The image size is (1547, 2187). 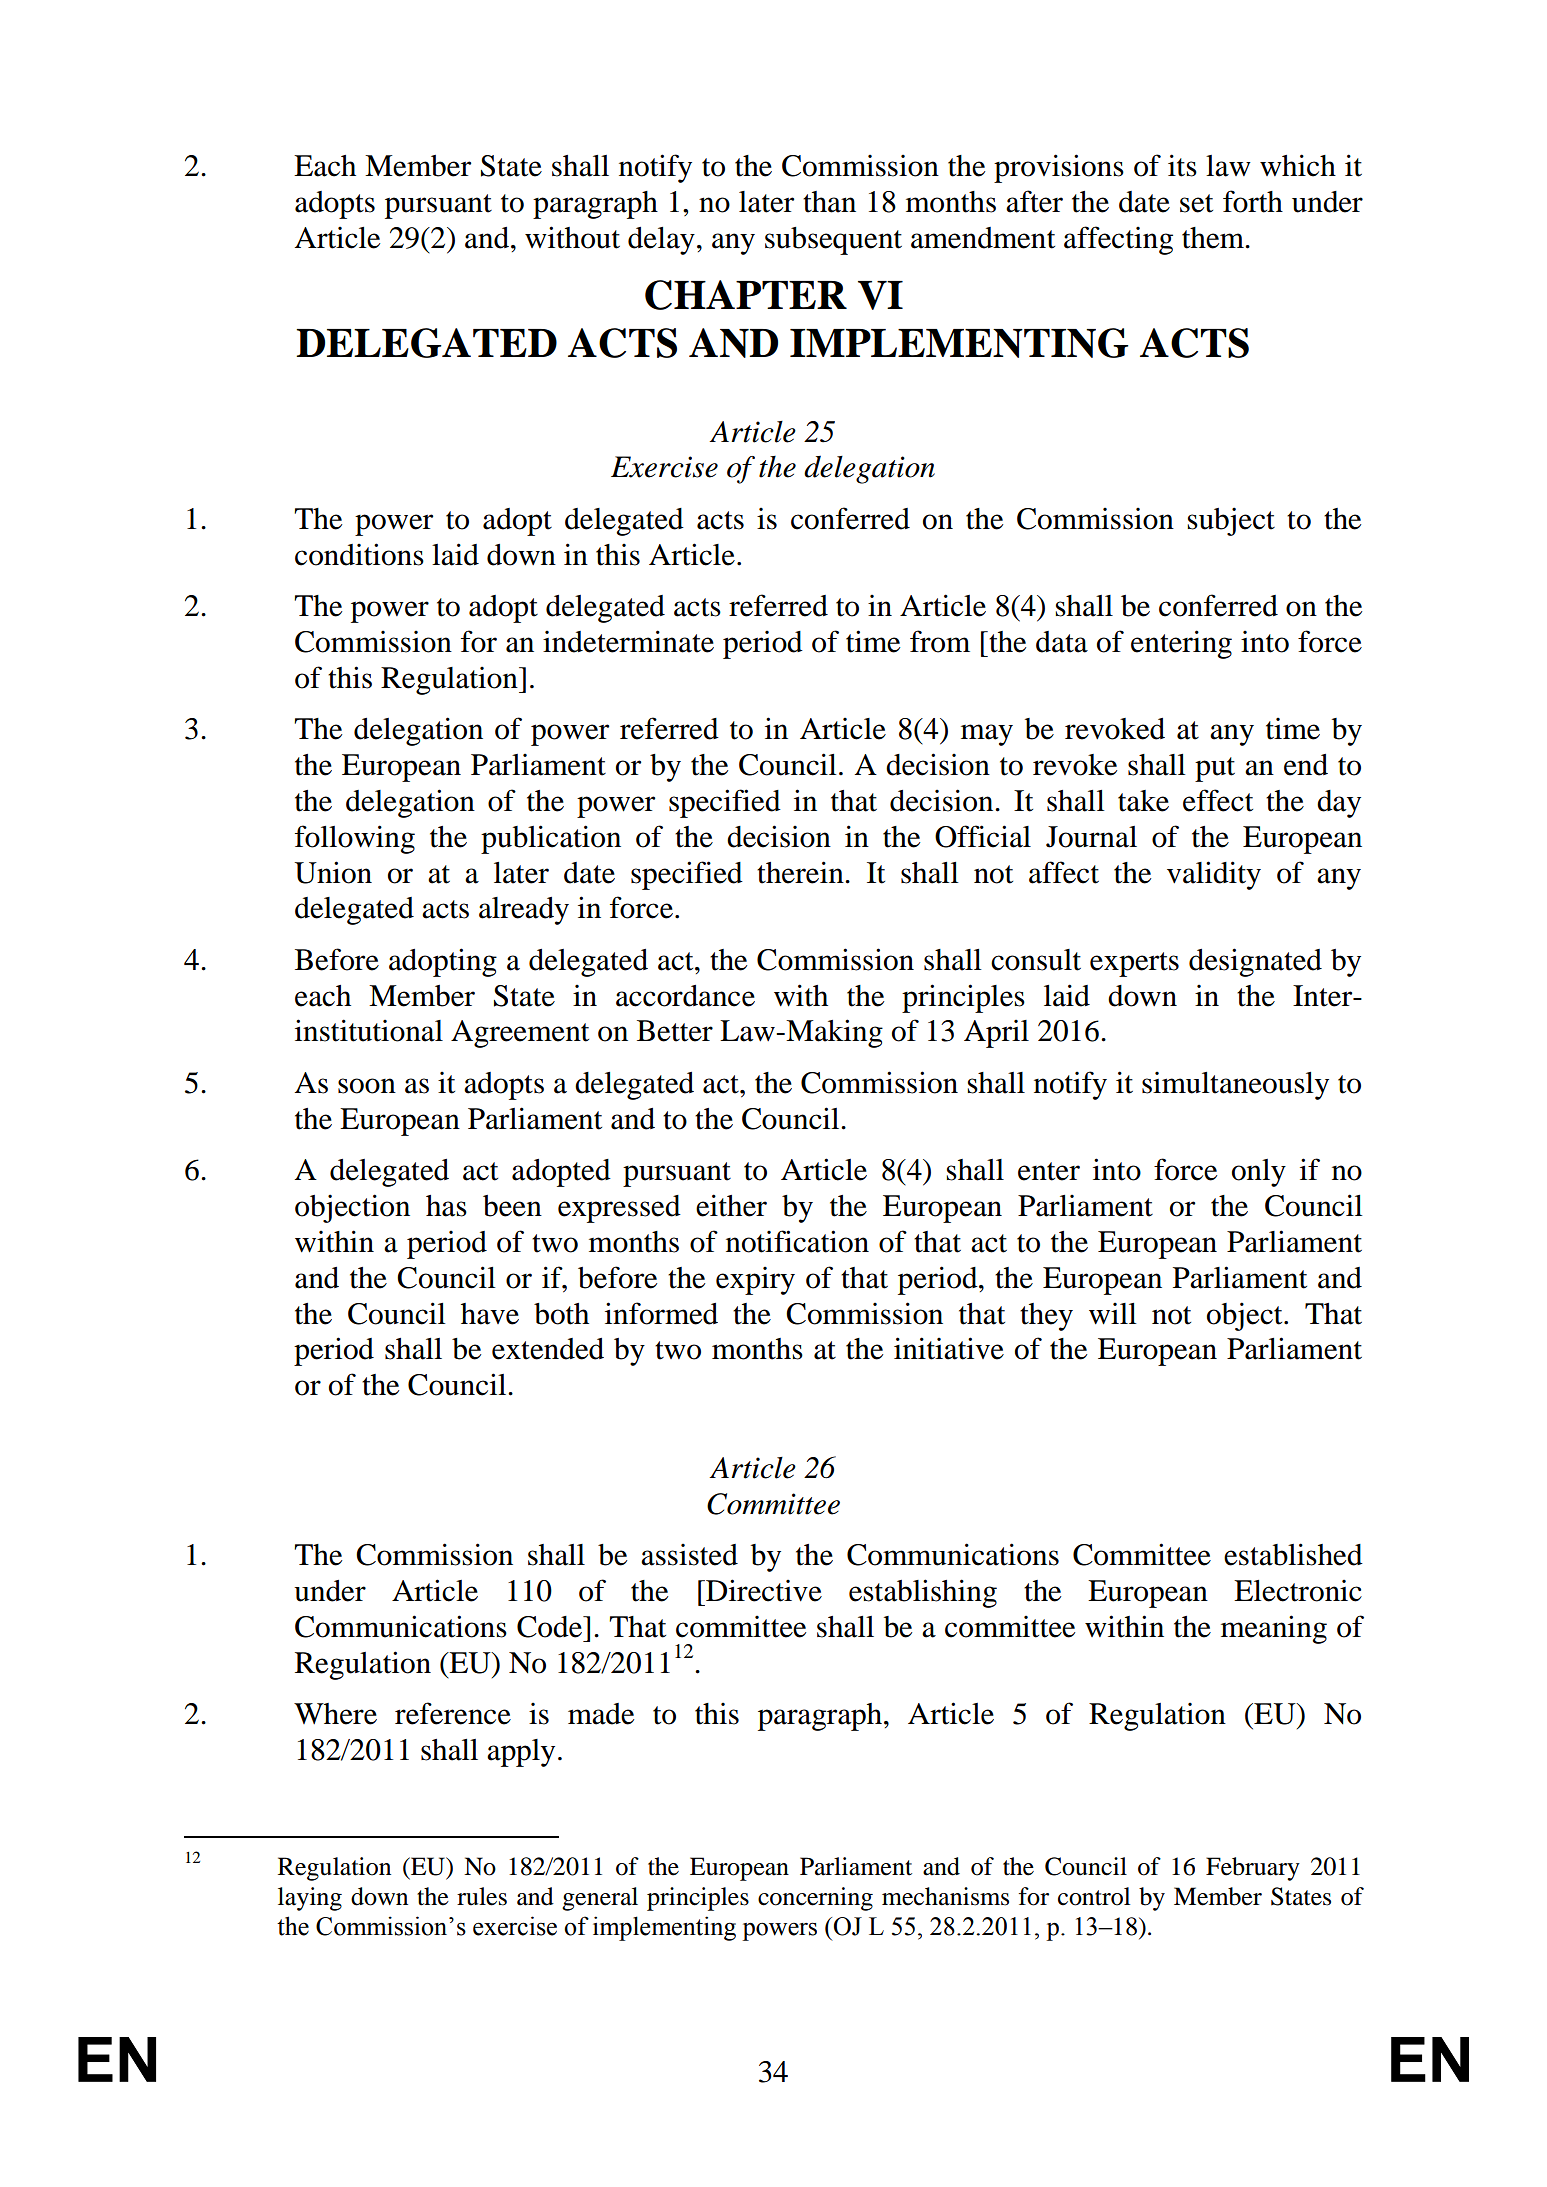 What do you see at coordinates (548, 1349) in the image?
I see `extended` at bounding box center [548, 1349].
